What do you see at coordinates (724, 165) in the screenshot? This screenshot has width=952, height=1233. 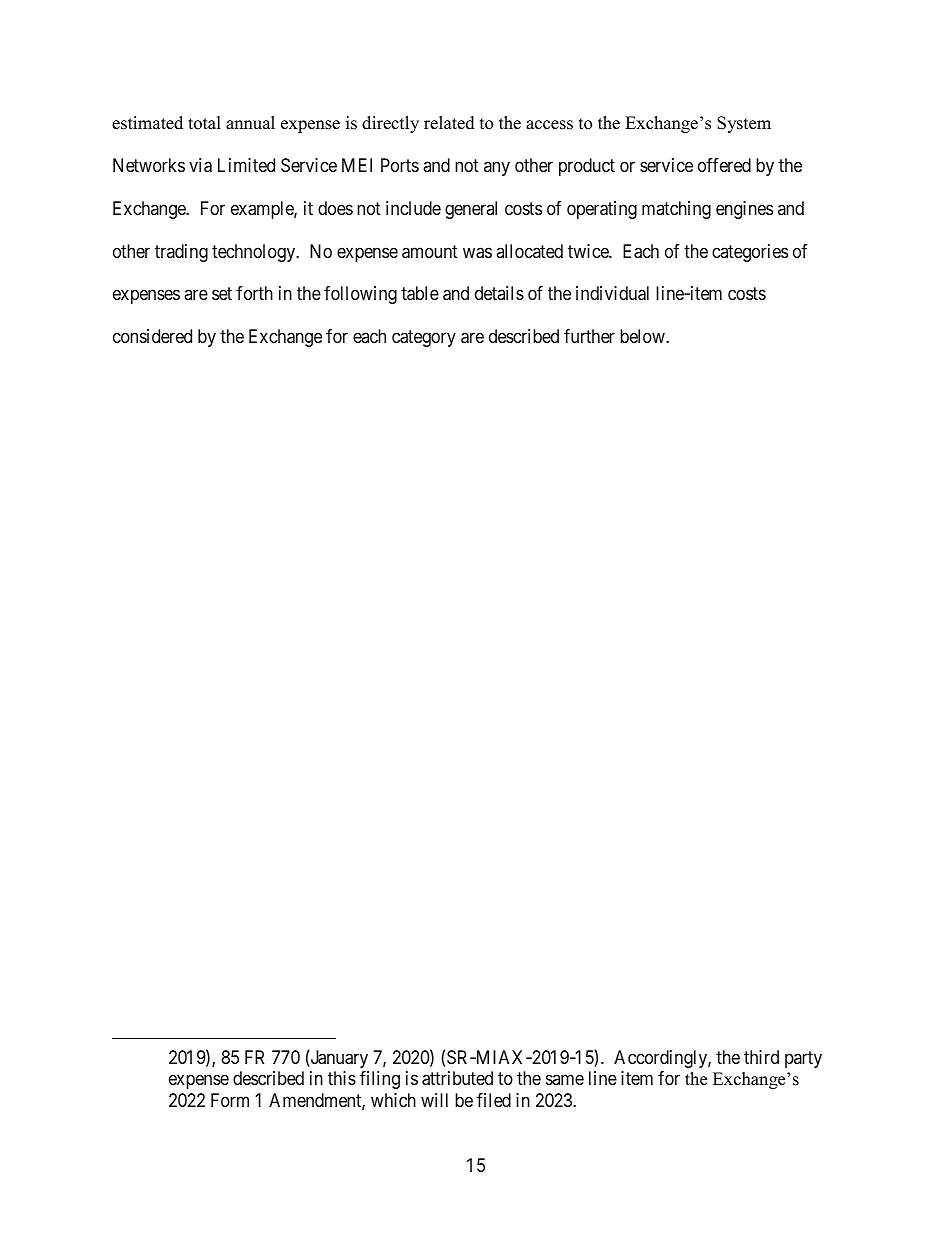 I see `offered` at bounding box center [724, 165].
